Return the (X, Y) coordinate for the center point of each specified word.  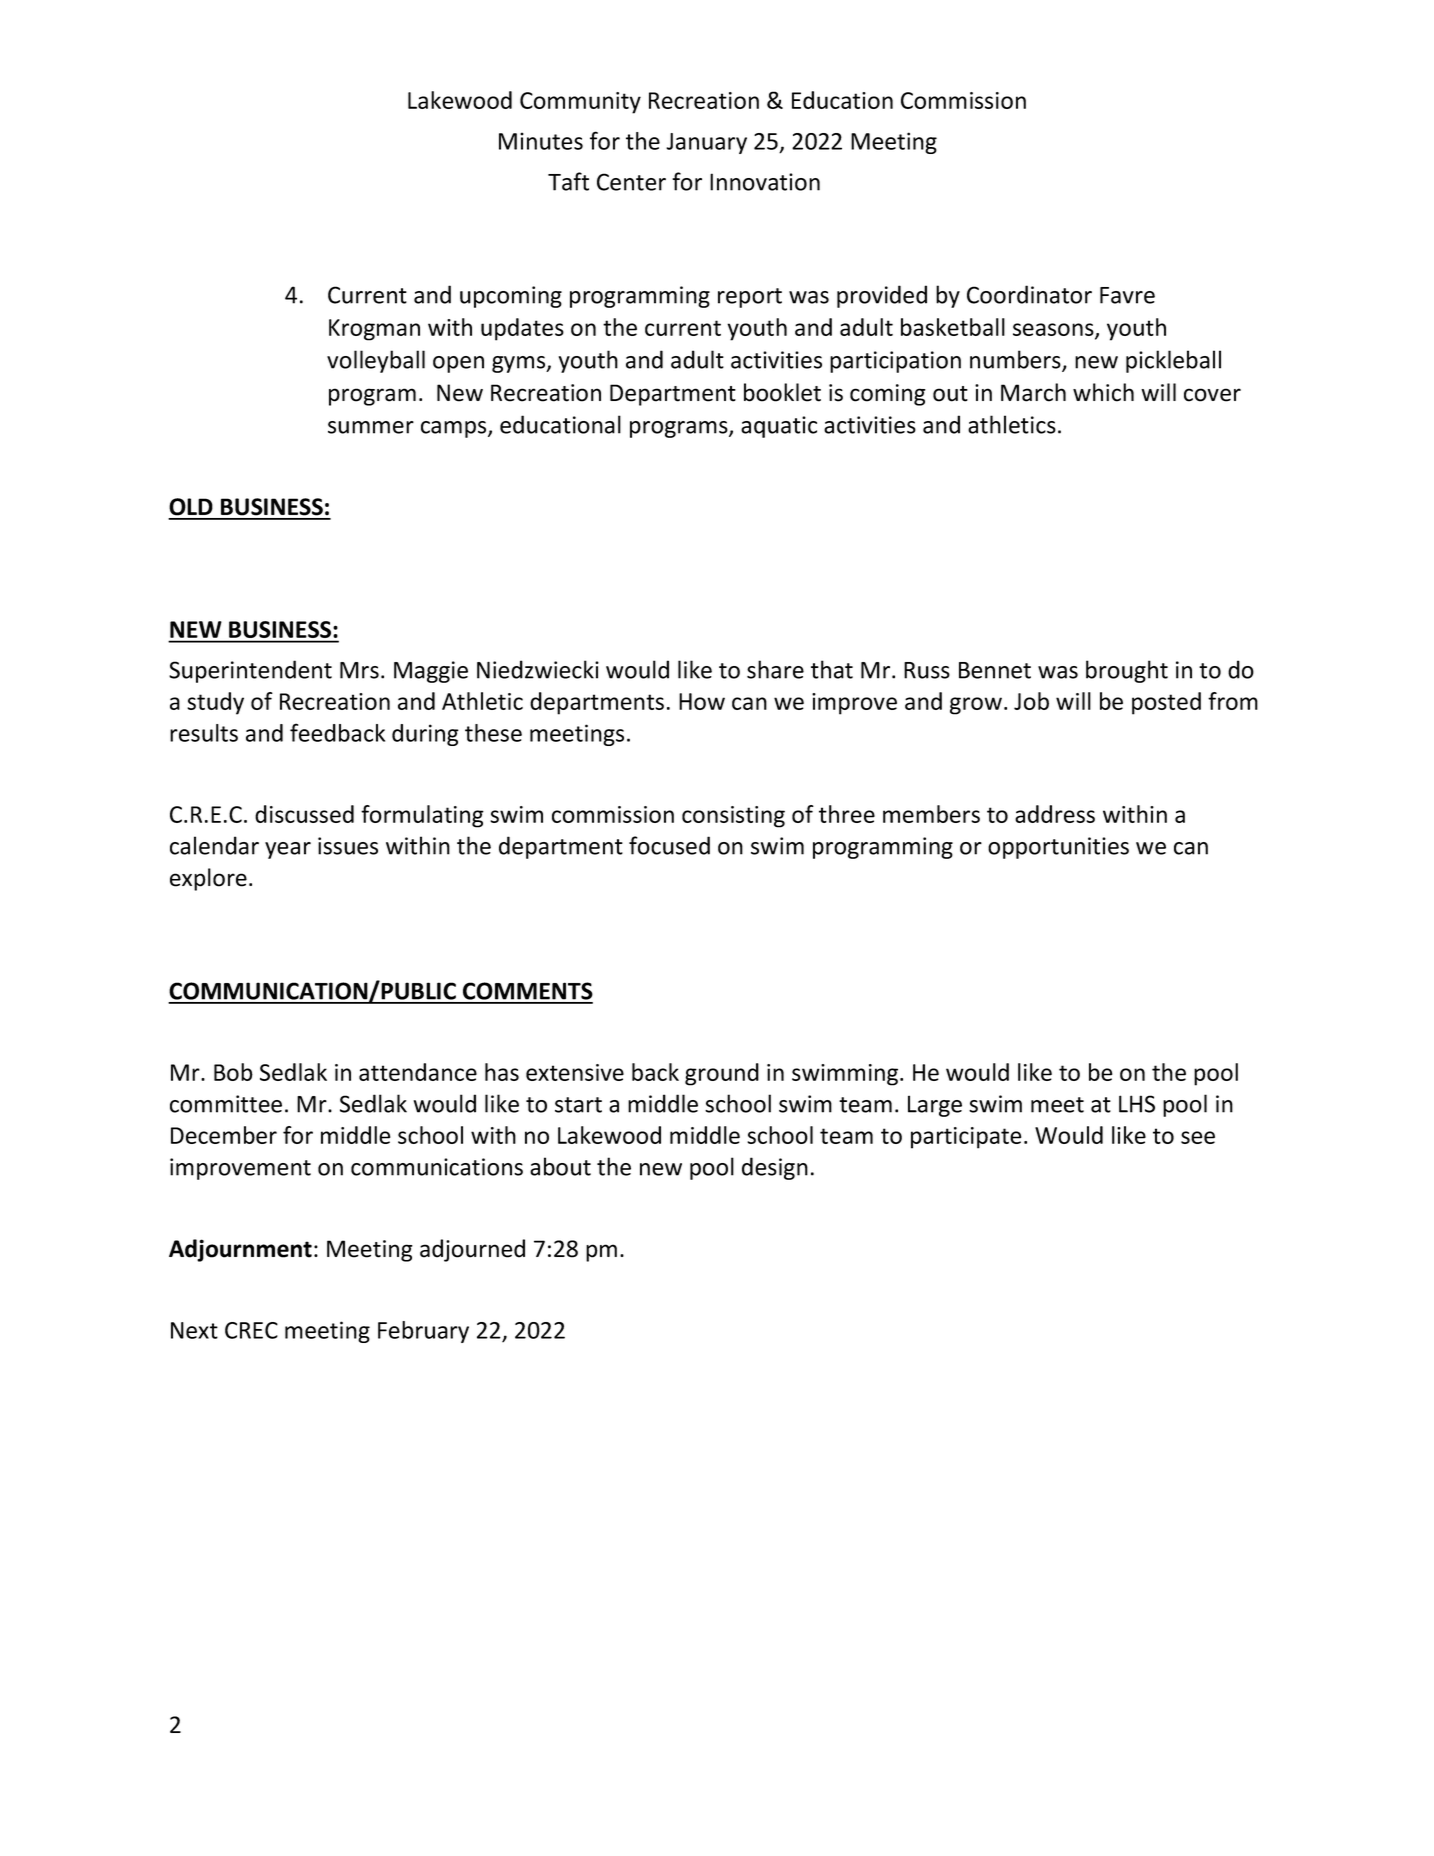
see (1198, 1137)
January (706, 143)
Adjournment (240, 1250)
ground (722, 1074)
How (702, 701)
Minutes (541, 141)
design (775, 1168)
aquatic (779, 427)
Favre (1127, 295)
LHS (1137, 1104)
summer (371, 427)
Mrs (359, 670)
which (1103, 392)
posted (1166, 703)
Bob (233, 1072)
